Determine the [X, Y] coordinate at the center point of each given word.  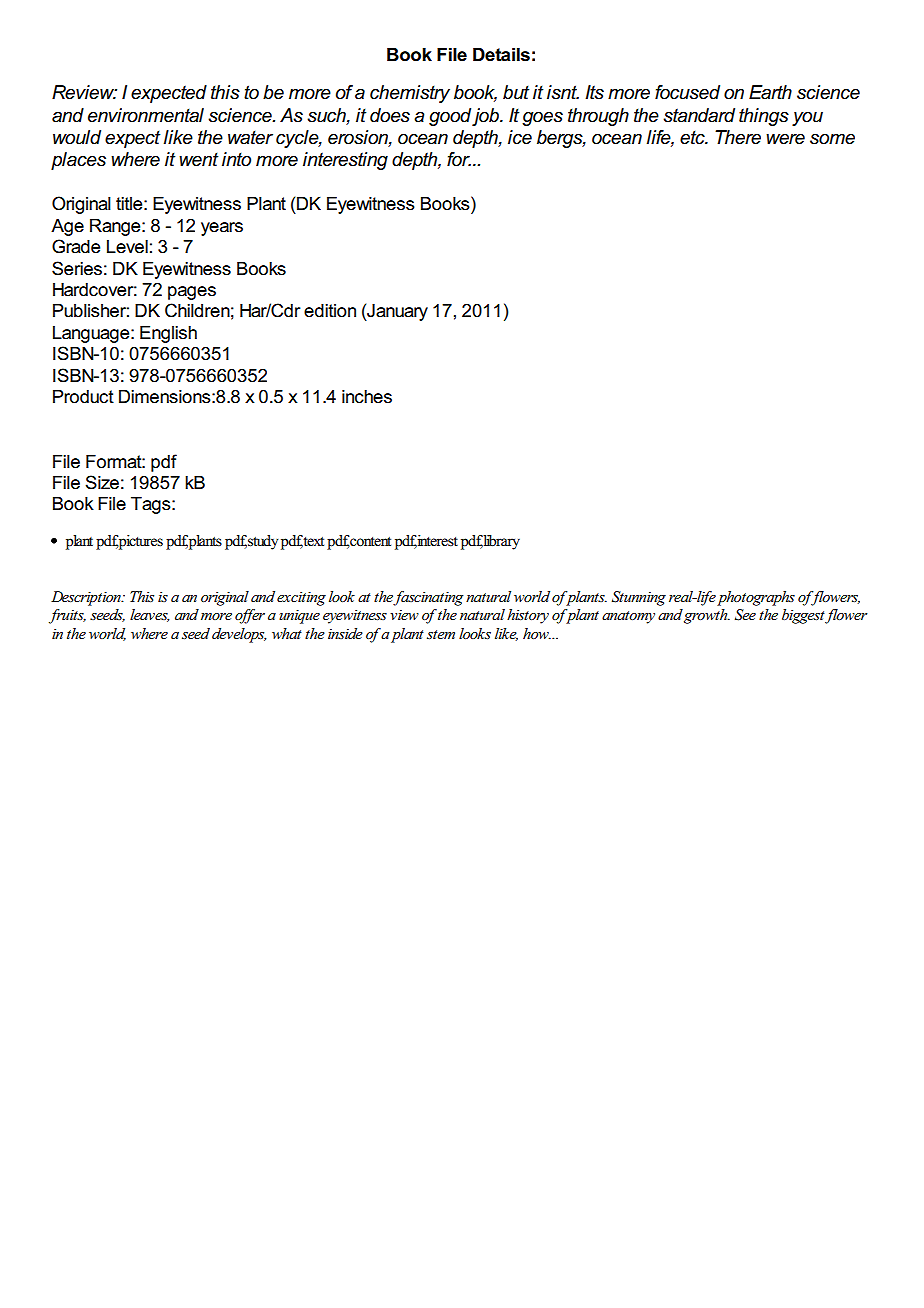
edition [330, 311]
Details [501, 55]
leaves [150, 615]
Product [83, 397]
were [785, 139]
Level [127, 247]
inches [367, 397]
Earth [770, 92]
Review [84, 92]
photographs [756, 598]
